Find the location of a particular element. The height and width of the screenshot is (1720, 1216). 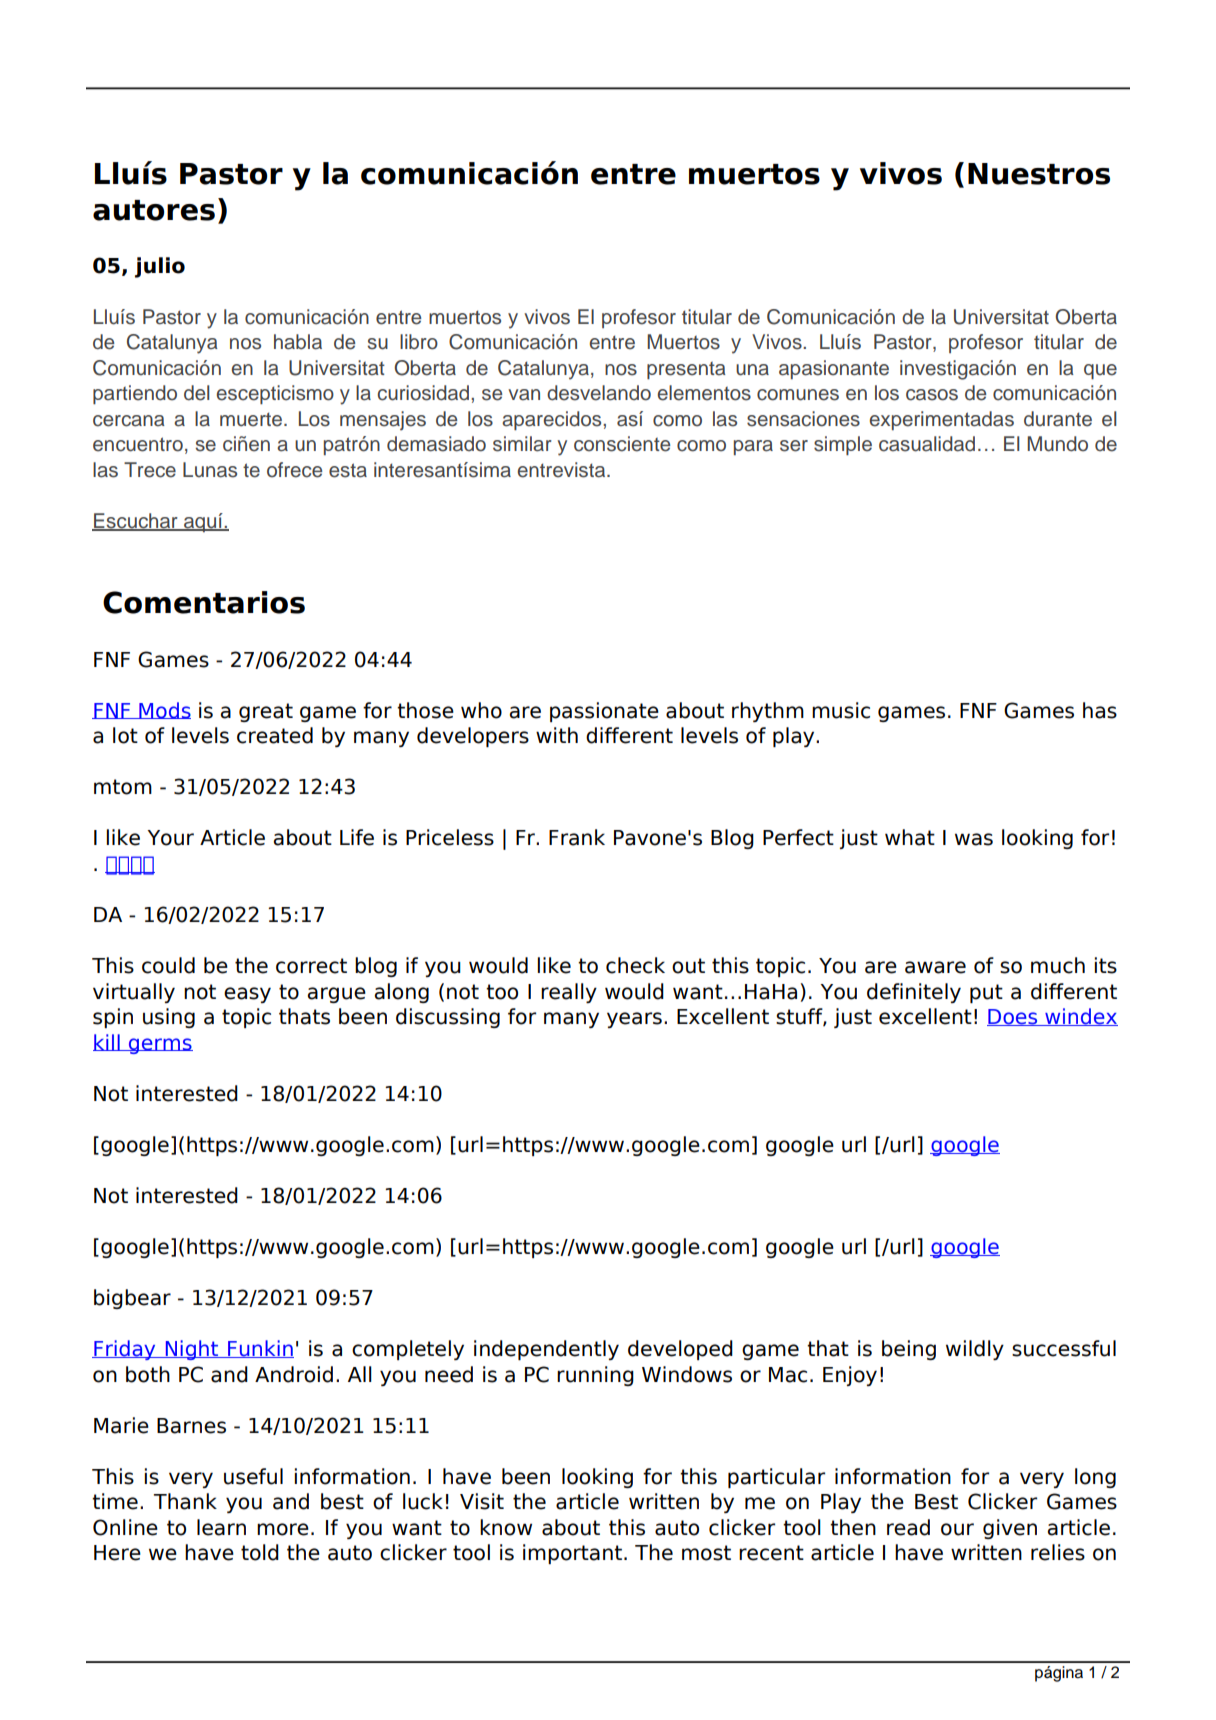

important is located at coordinates (572, 1554).
